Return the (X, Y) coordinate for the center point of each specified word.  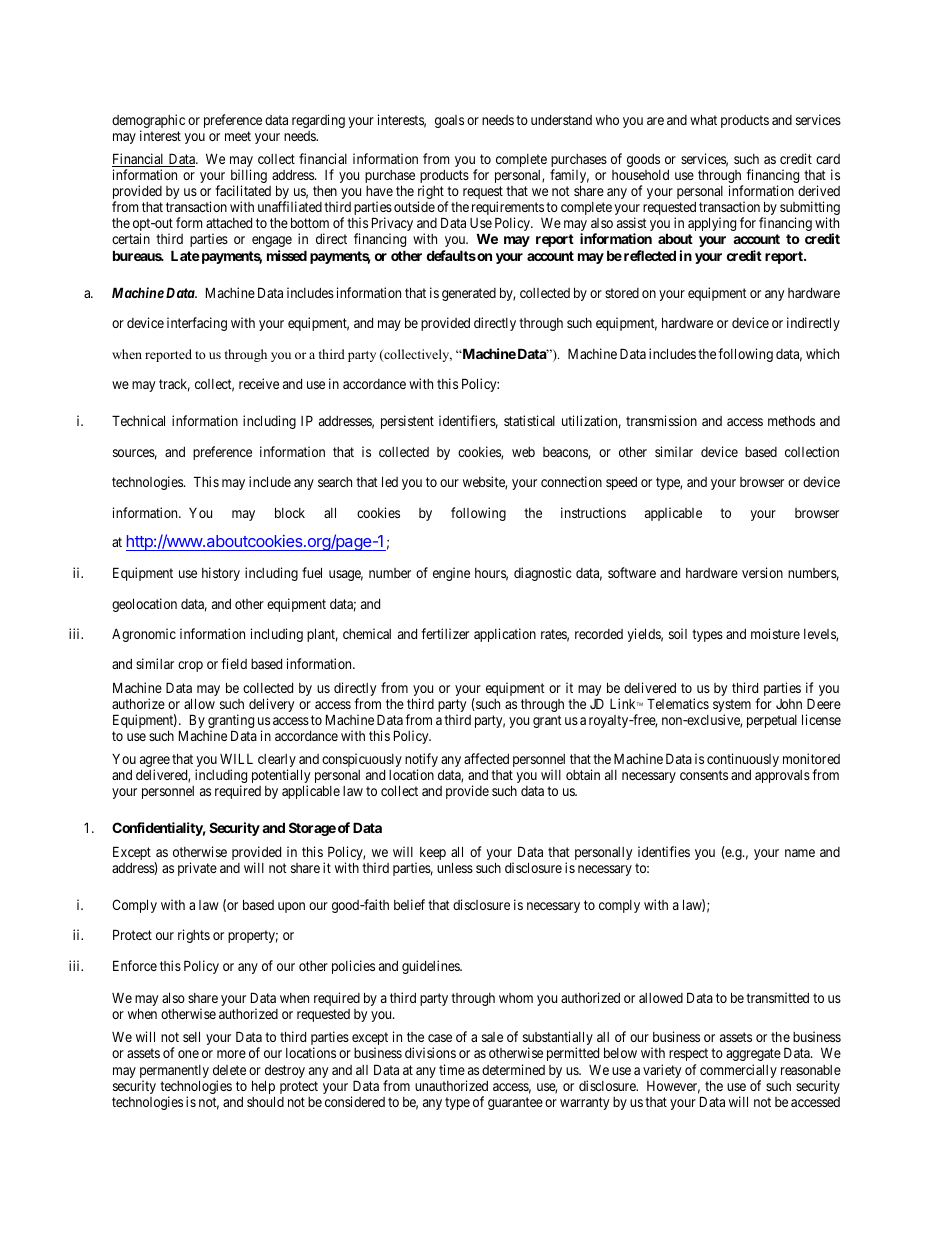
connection (571, 481)
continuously (743, 760)
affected (486, 758)
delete (229, 1070)
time (452, 1069)
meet (238, 136)
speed (621, 483)
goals (449, 121)
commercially (738, 1072)
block (290, 512)
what (703, 119)
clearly (278, 762)
